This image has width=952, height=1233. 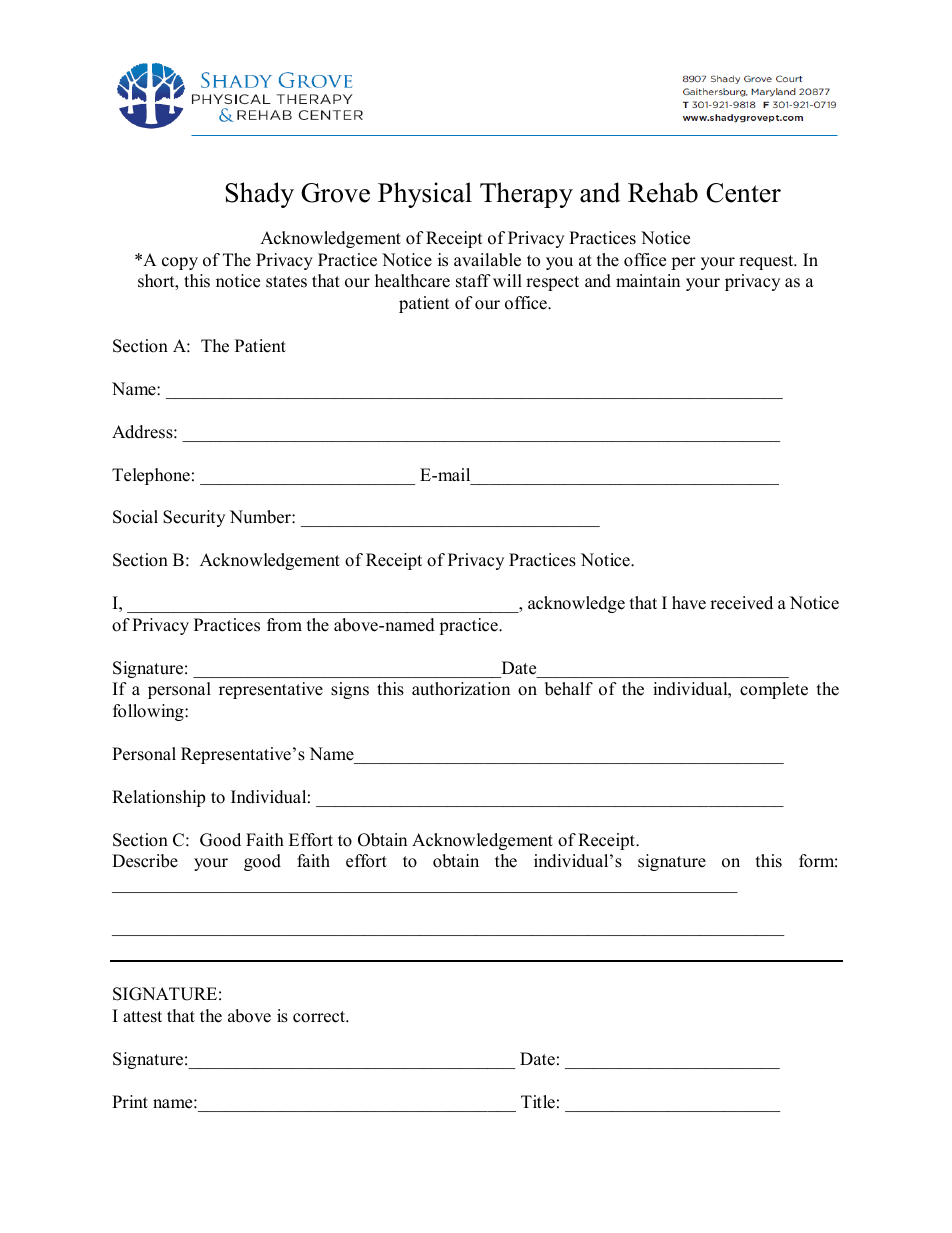 I want to click on staff, so click(x=473, y=281).
